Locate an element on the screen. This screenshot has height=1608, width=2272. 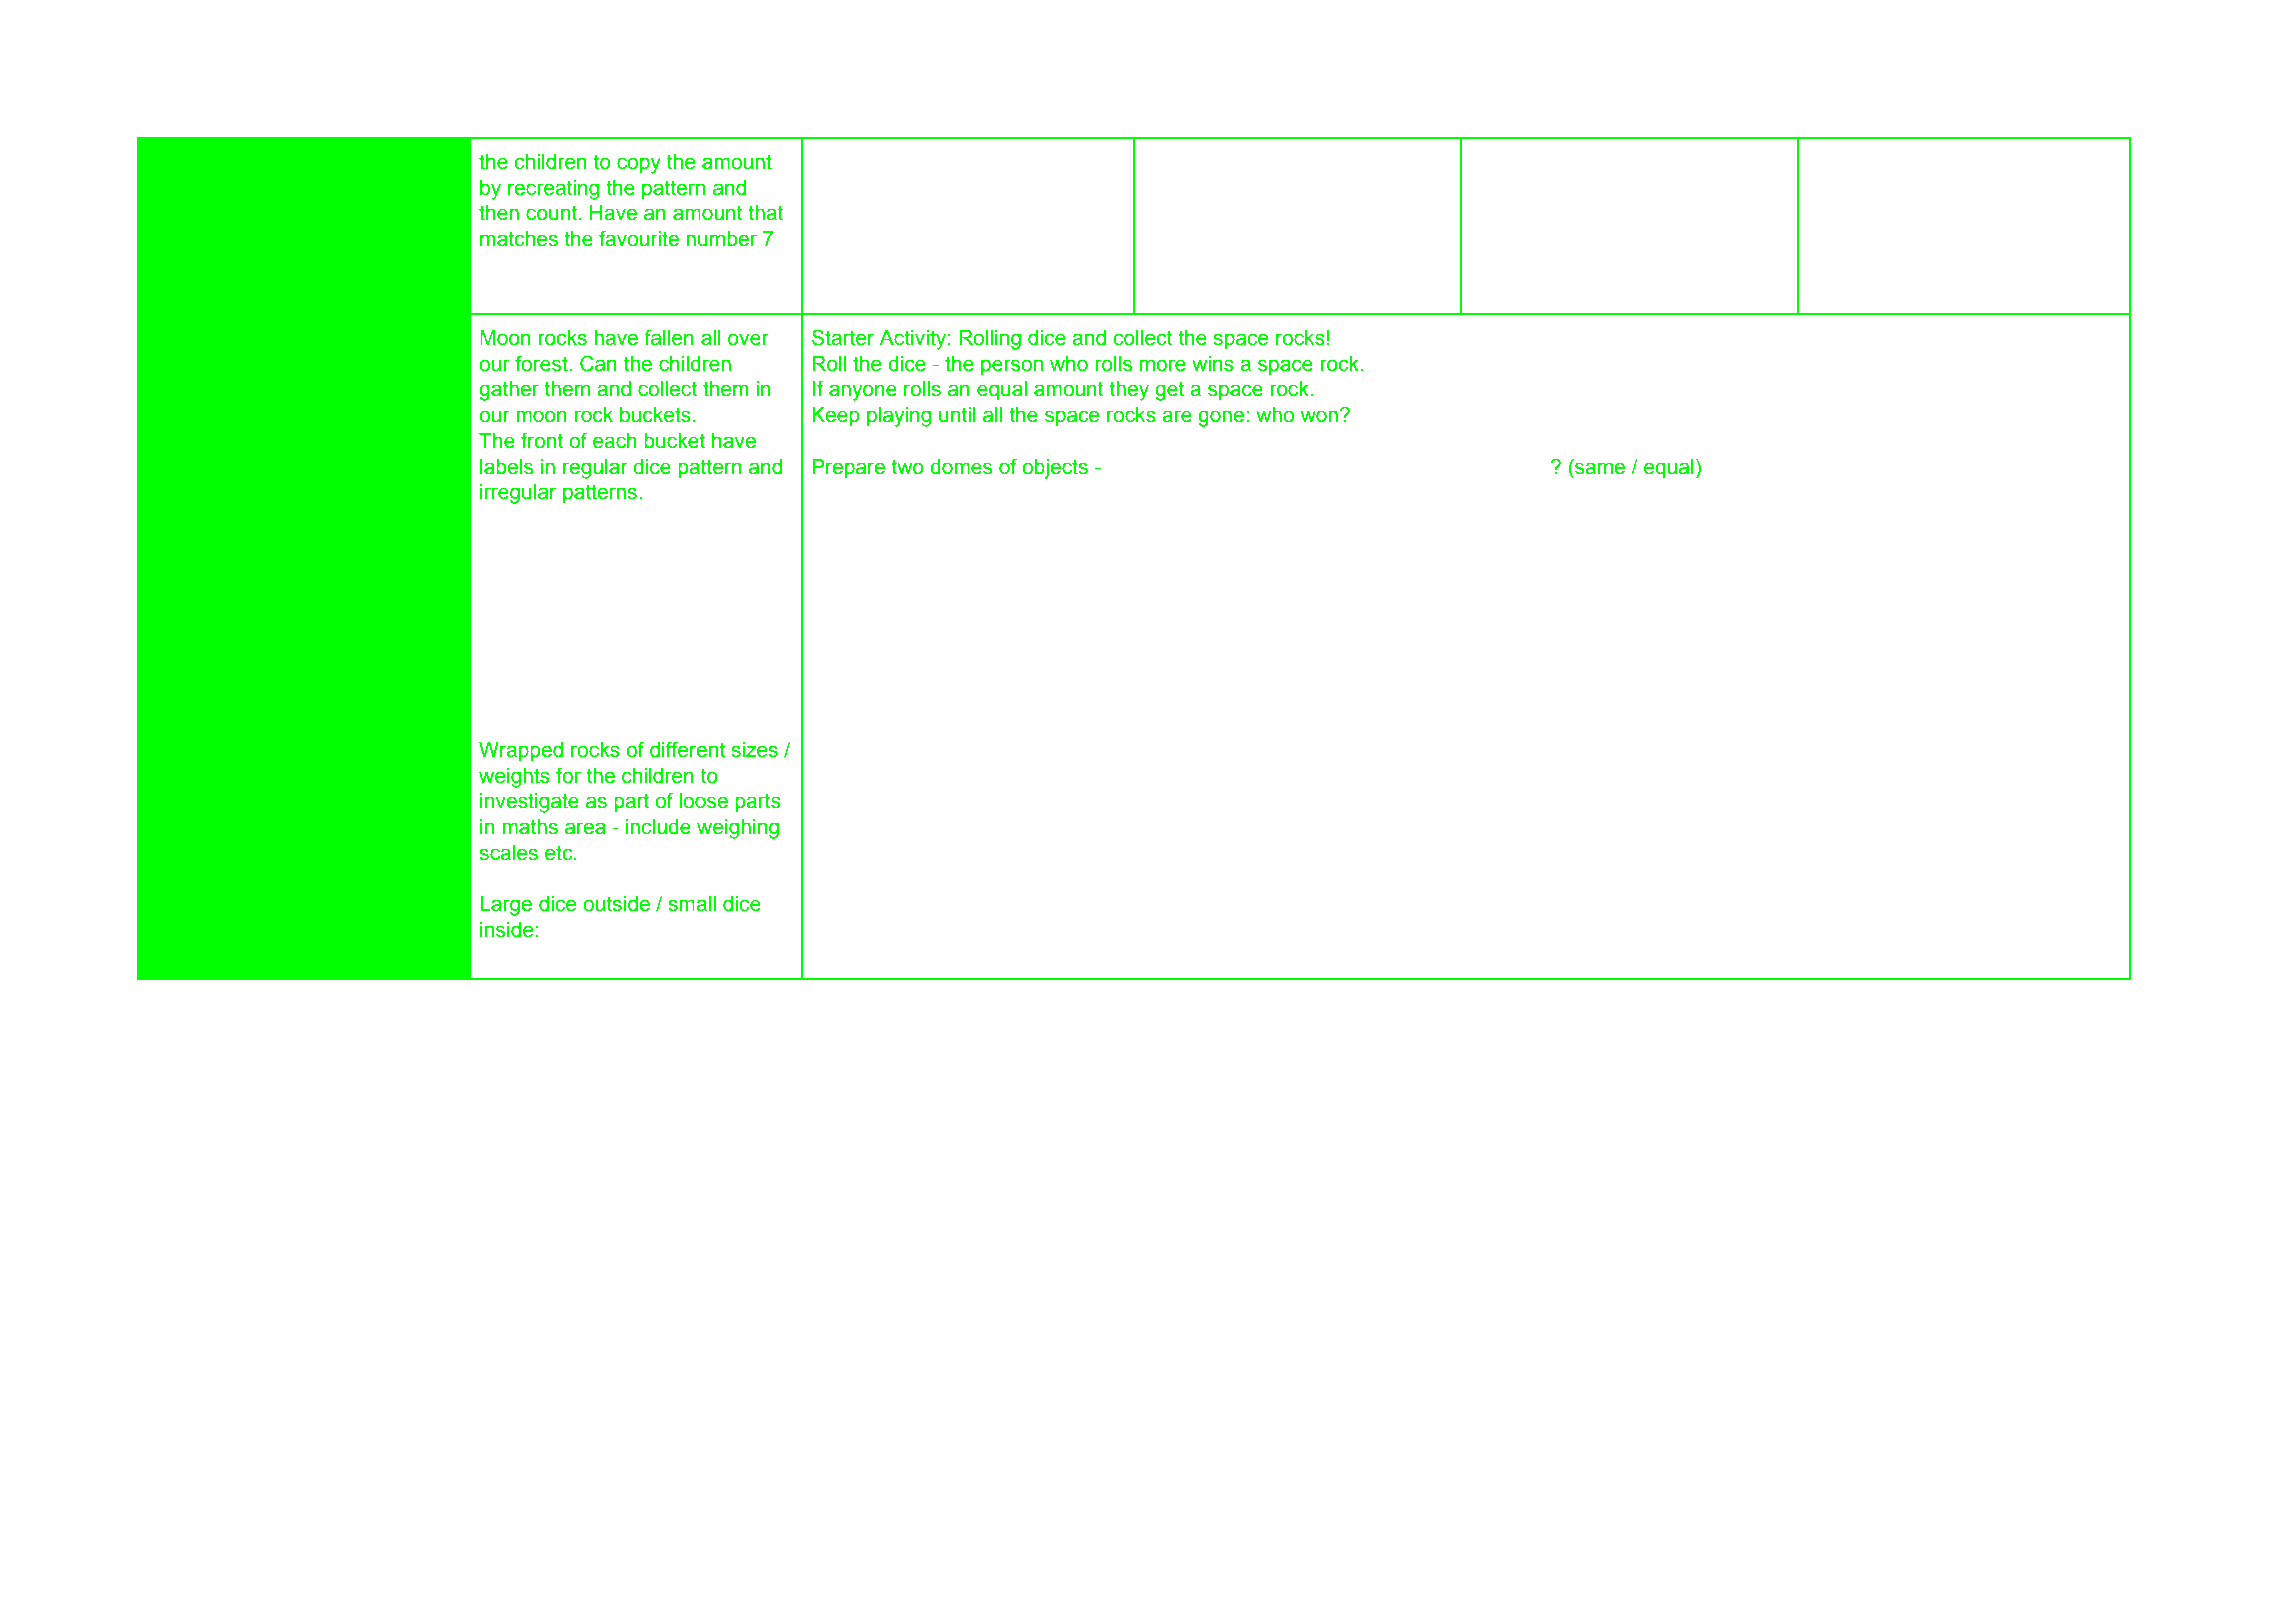
weights is located at coordinates (514, 778).
